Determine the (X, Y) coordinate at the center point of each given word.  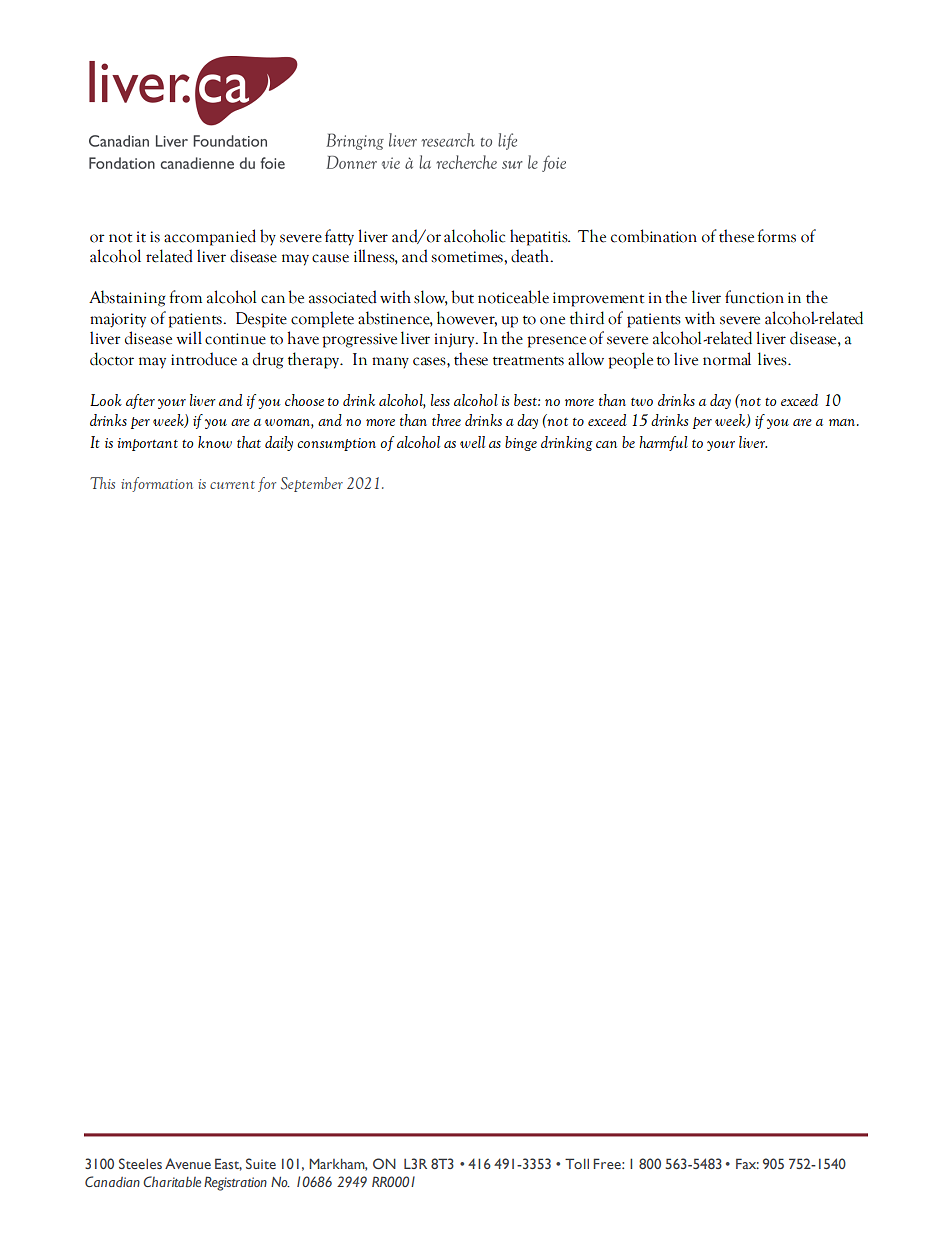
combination (654, 236)
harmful (663, 443)
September (312, 484)
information (157, 484)
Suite (261, 1163)
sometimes (468, 257)
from (185, 297)
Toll (577, 1163)
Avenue (188, 1163)
